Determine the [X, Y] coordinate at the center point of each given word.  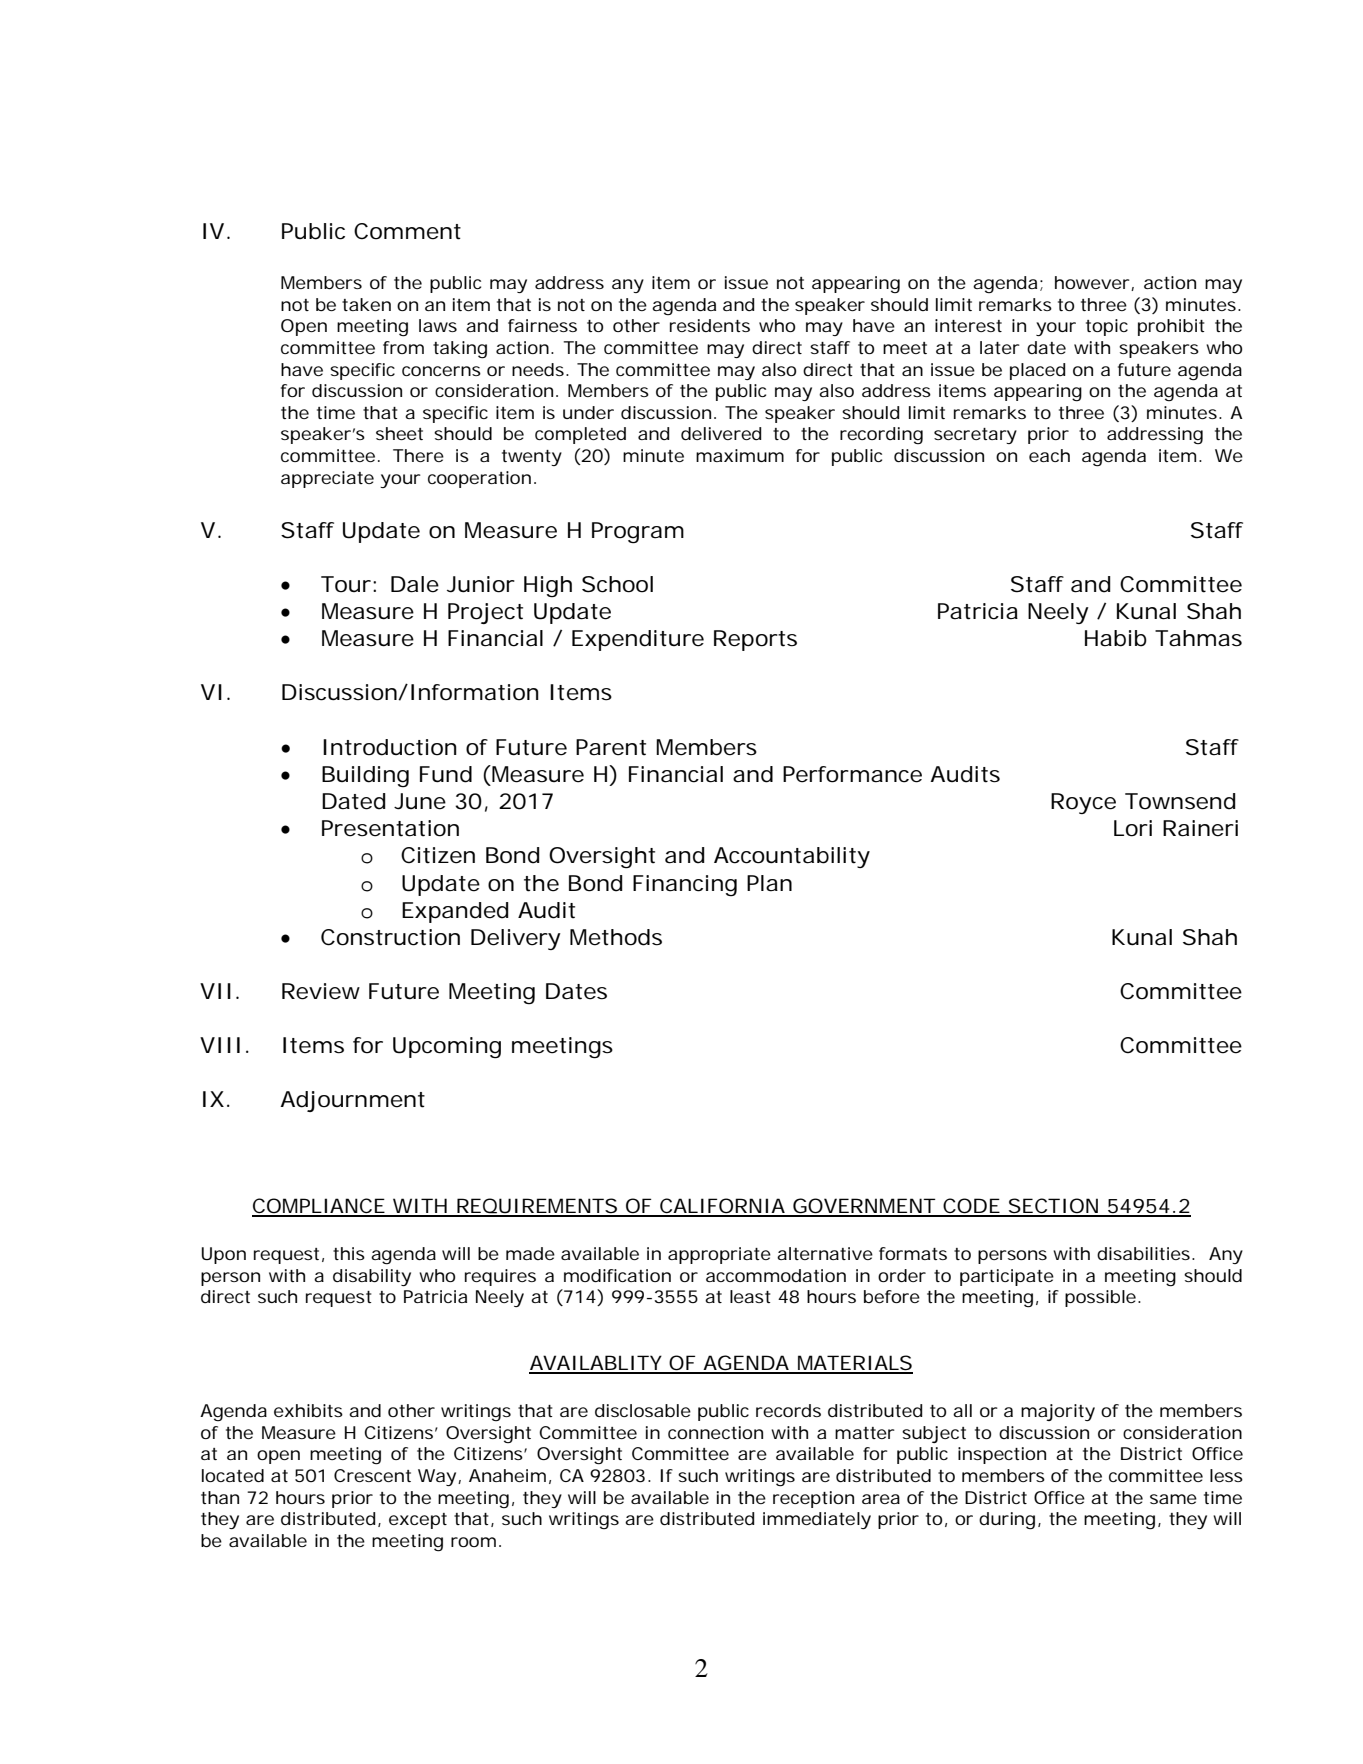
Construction [390, 937]
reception [813, 1499]
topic [1107, 327]
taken [366, 304]
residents [710, 325]
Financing [685, 885]
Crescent [372, 1475]
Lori [1133, 828]
